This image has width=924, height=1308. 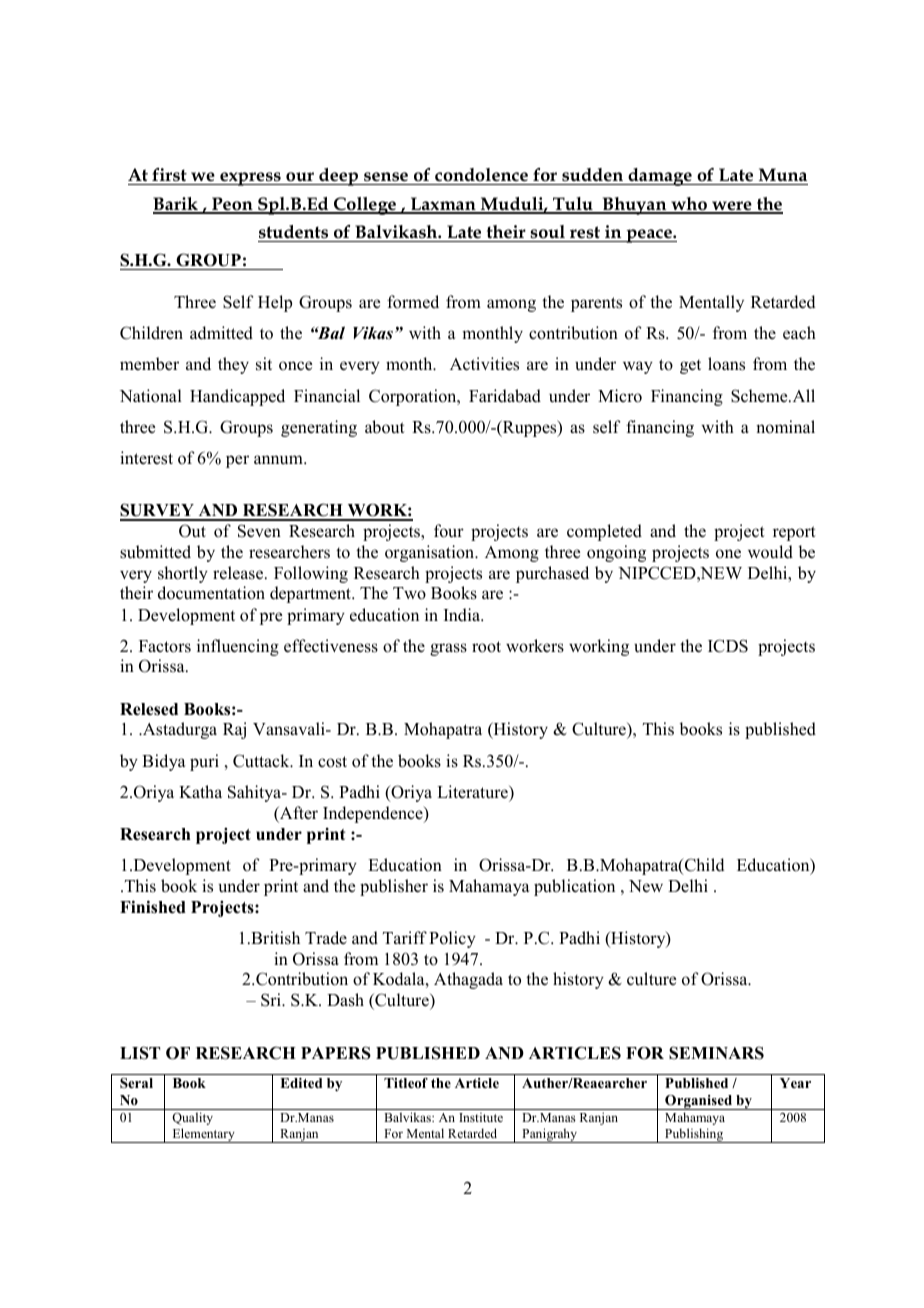 I want to click on root, so click(x=486, y=647).
